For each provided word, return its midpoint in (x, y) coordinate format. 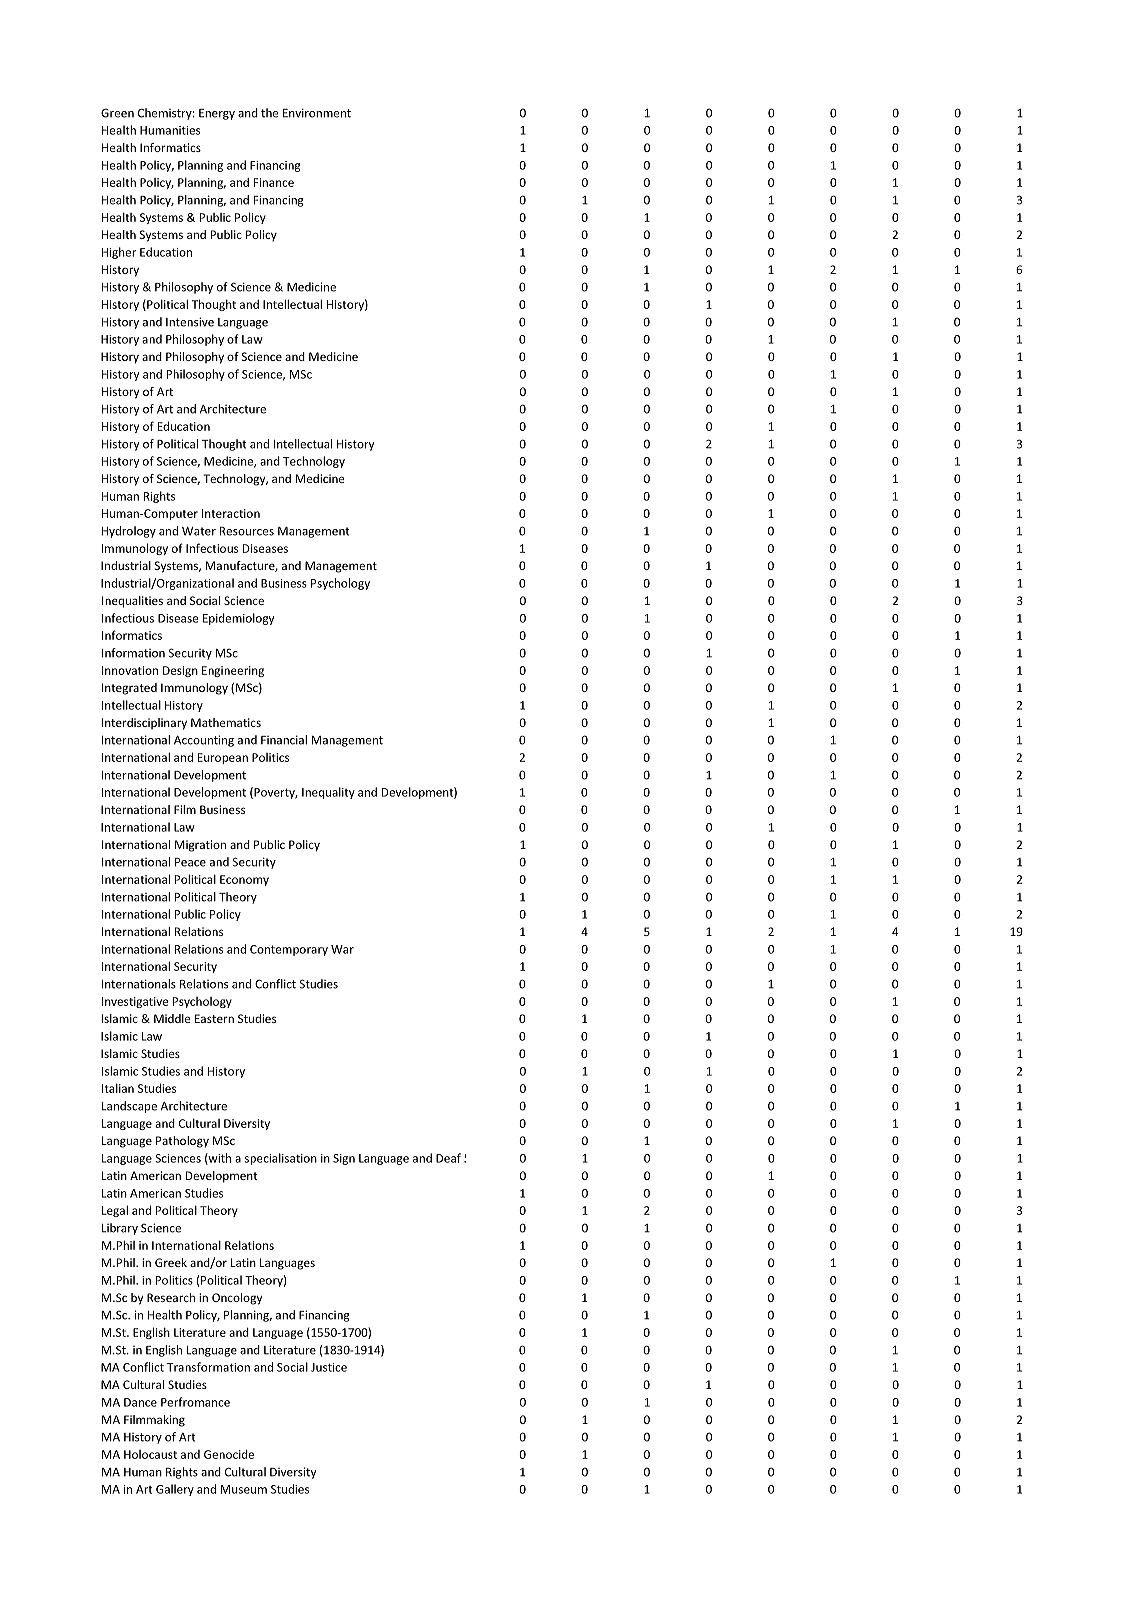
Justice (329, 1367)
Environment (317, 113)
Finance (274, 182)
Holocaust (150, 1454)
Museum (244, 1489)
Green (117, 113)
